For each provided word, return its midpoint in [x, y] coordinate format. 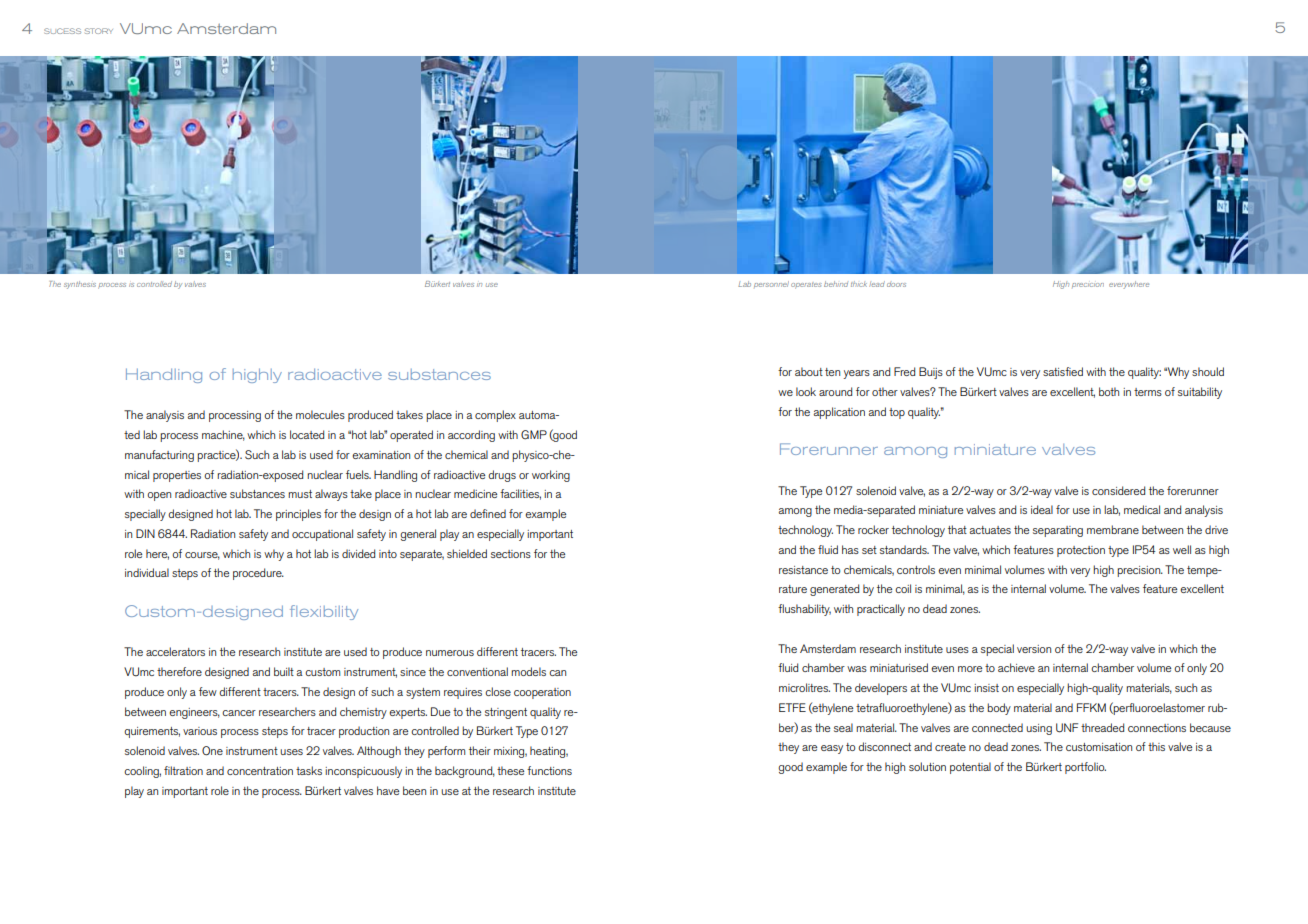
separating [1058, 531]
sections [511, 554]
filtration [183, 770]
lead [877, 284]
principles [298, 515]
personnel [771, 284]
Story [99, 31]
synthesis [80, 285]
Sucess [62, 31]
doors [896, 284]
